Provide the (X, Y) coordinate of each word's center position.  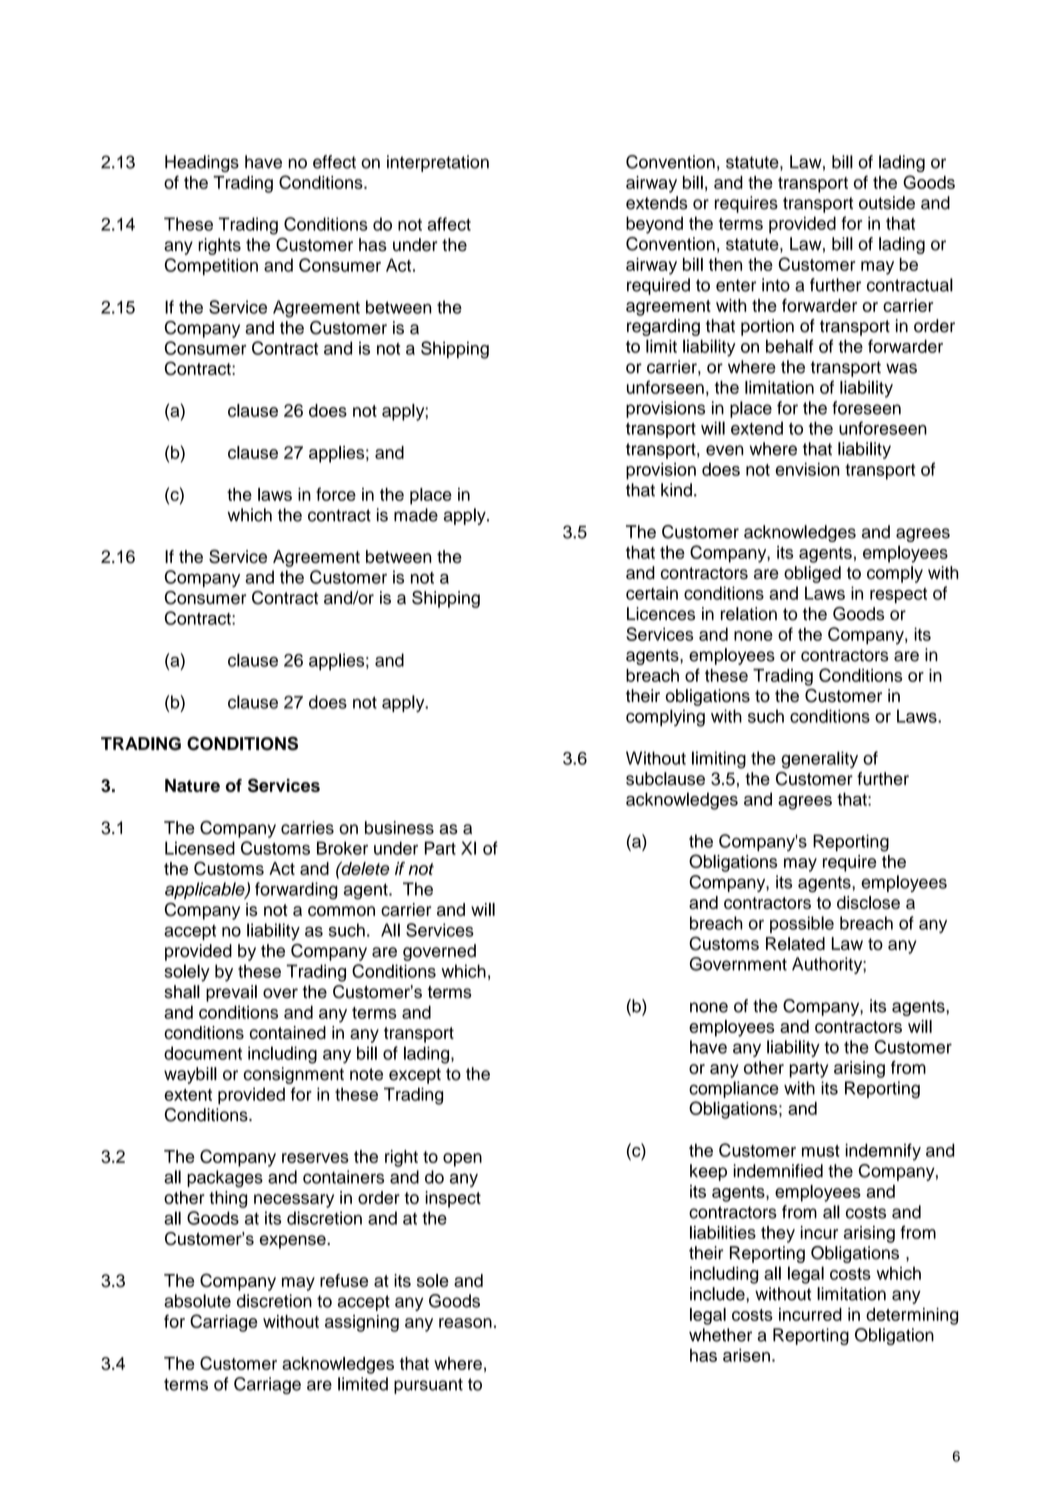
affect (449, 224)
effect (334, 162)
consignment (293, 1075)
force (336, 494)
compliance (734, 1089)
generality (819, 760)
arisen (746, 1355)
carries (307, 828)
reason (465, 1323)
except (415, 1076)
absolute (197, 1301)
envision (807, 469)
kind (676, 490)
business (399, 828)
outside (887, 203)
